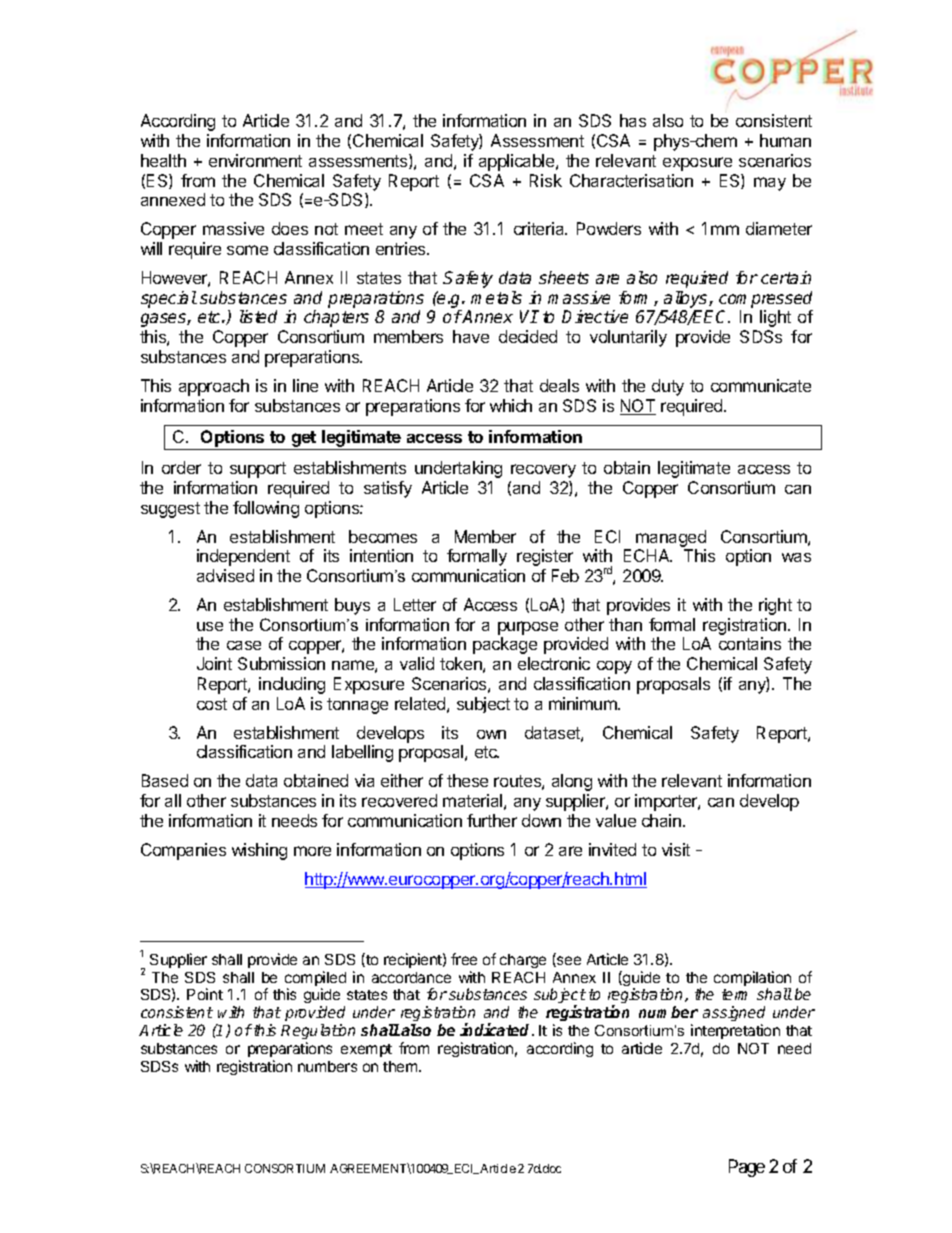 The height and width of the screenshot is (1233, 952). What do you see at coordinates (255, 160) in the screenshot?
I see `environment` at bounding box center [255, 160].
